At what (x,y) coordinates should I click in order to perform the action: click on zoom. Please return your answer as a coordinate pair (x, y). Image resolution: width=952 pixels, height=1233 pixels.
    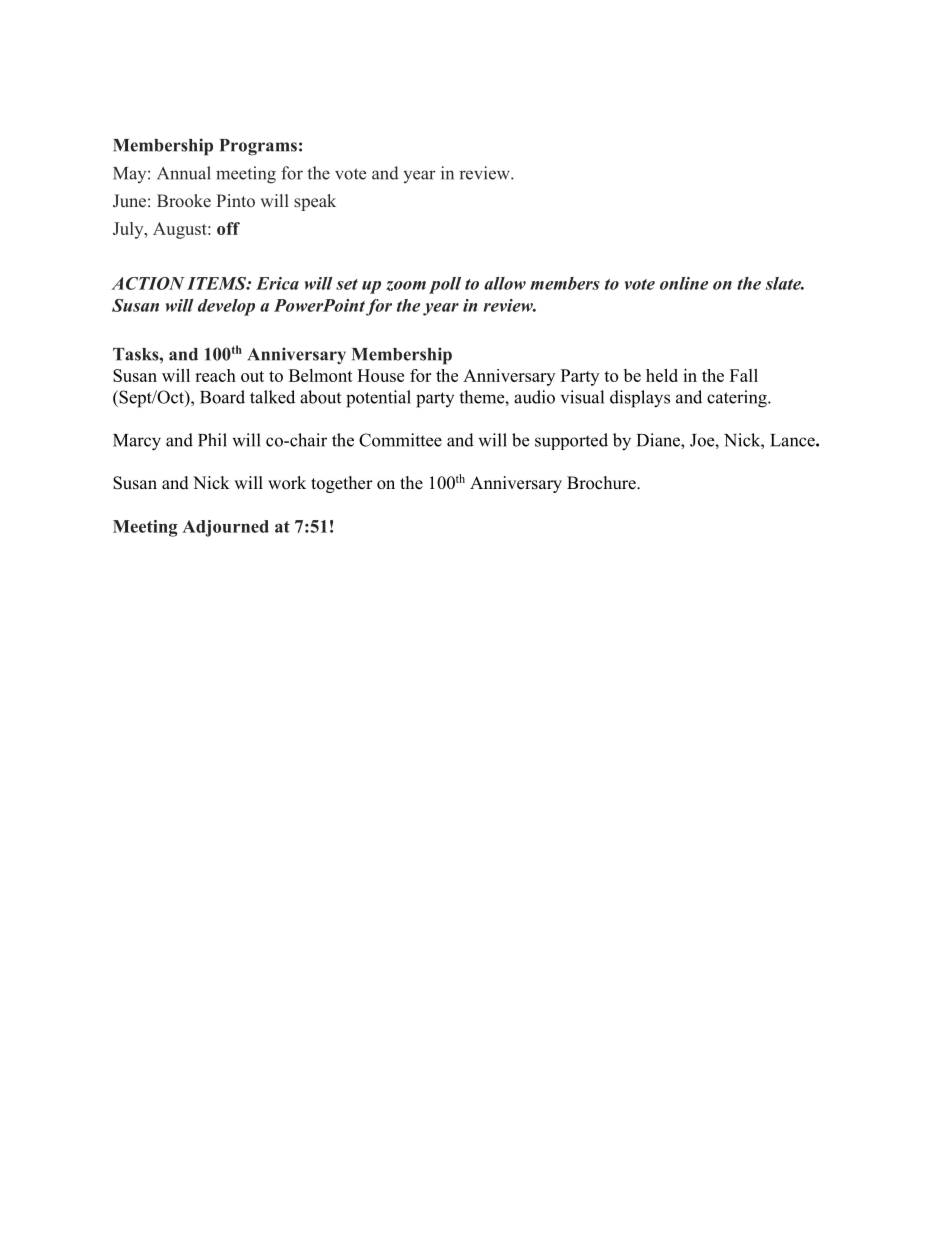
    Looking at the image, I should click on (406, 286).
